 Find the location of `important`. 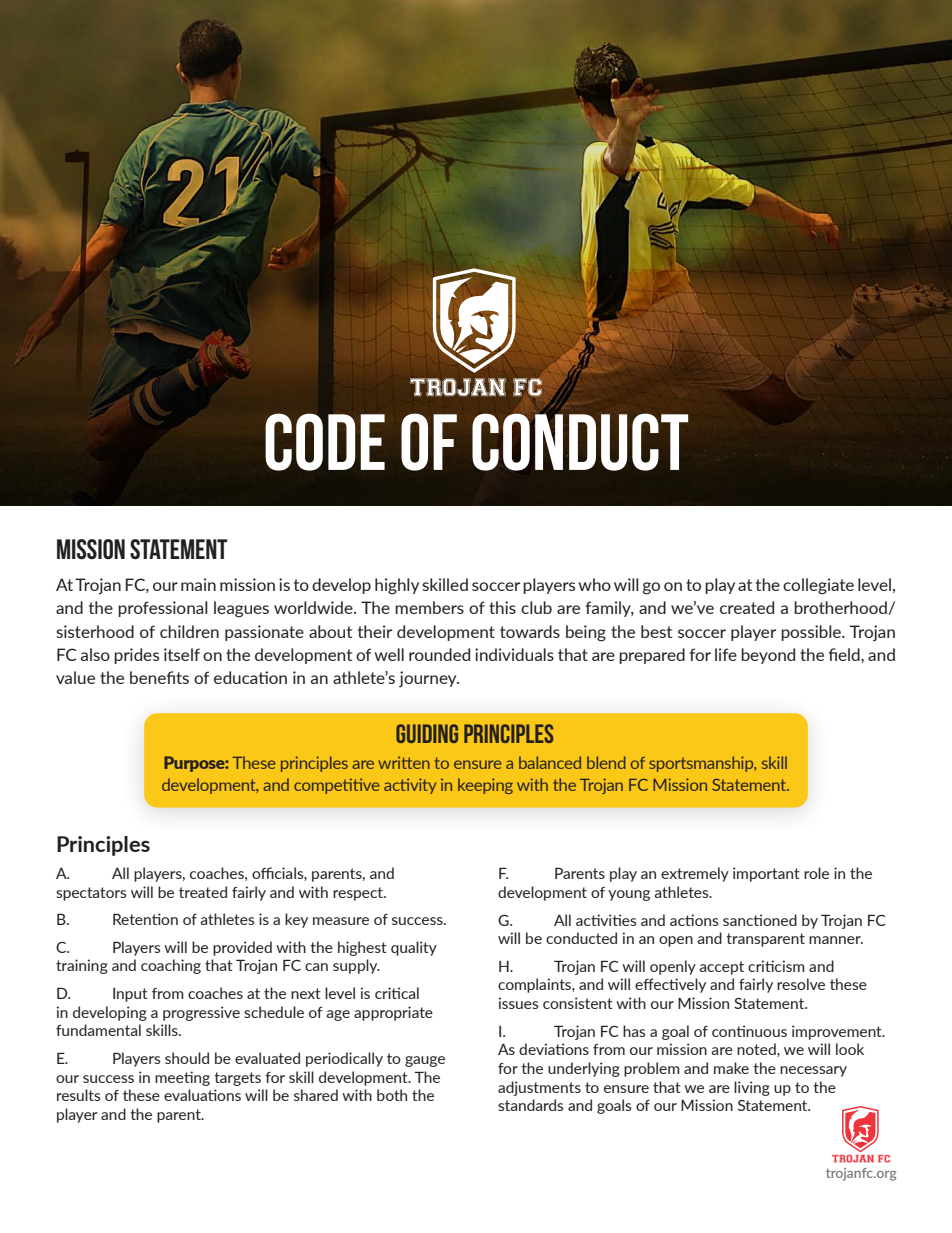

important is located at coordinates (766, 874).
